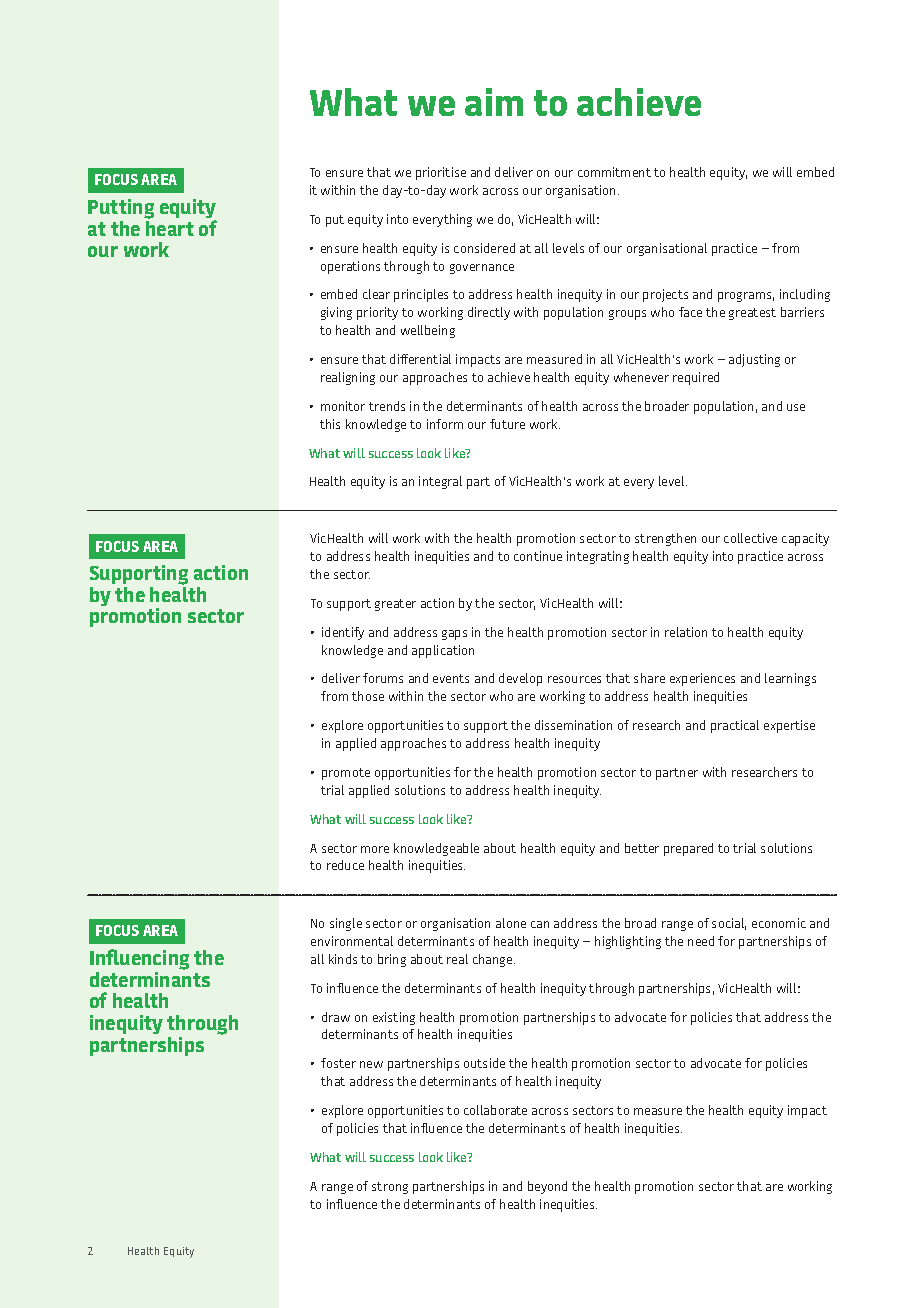  I want to click on gaps, so click(454, 635).
